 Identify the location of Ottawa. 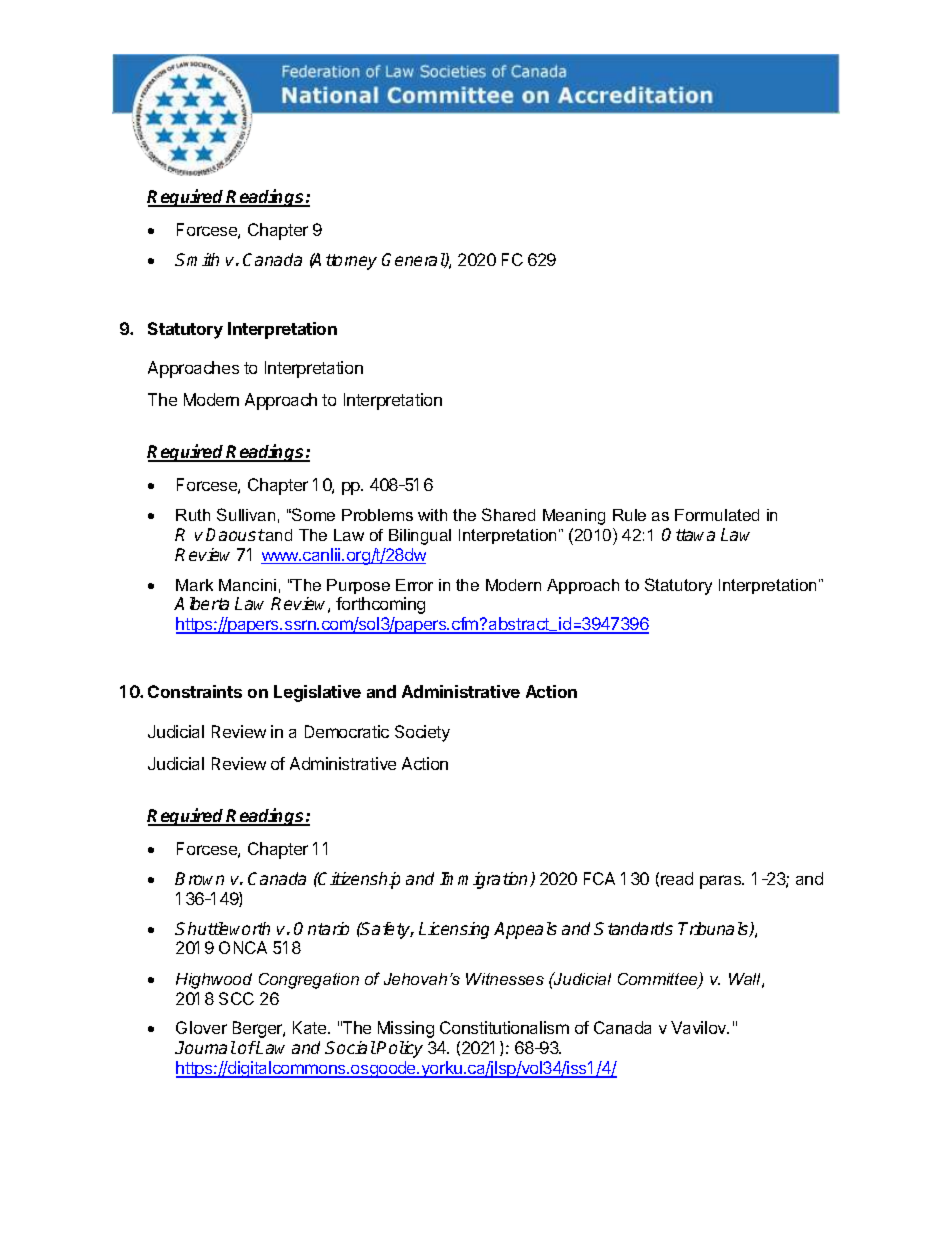
(688, 534).
